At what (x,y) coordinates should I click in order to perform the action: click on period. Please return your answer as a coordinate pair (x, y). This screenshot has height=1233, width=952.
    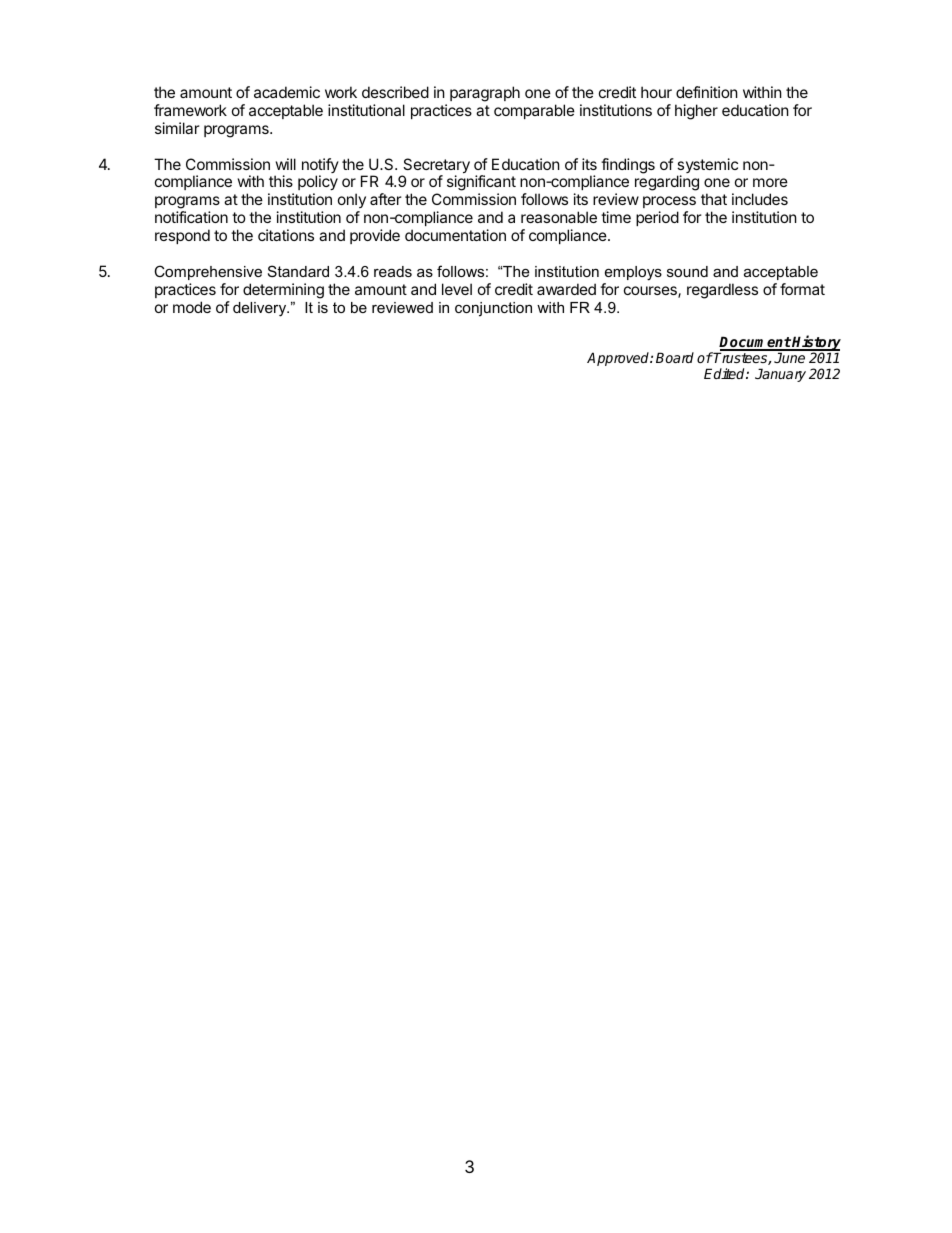
    Looking at the image, I should click on (657, 218).
